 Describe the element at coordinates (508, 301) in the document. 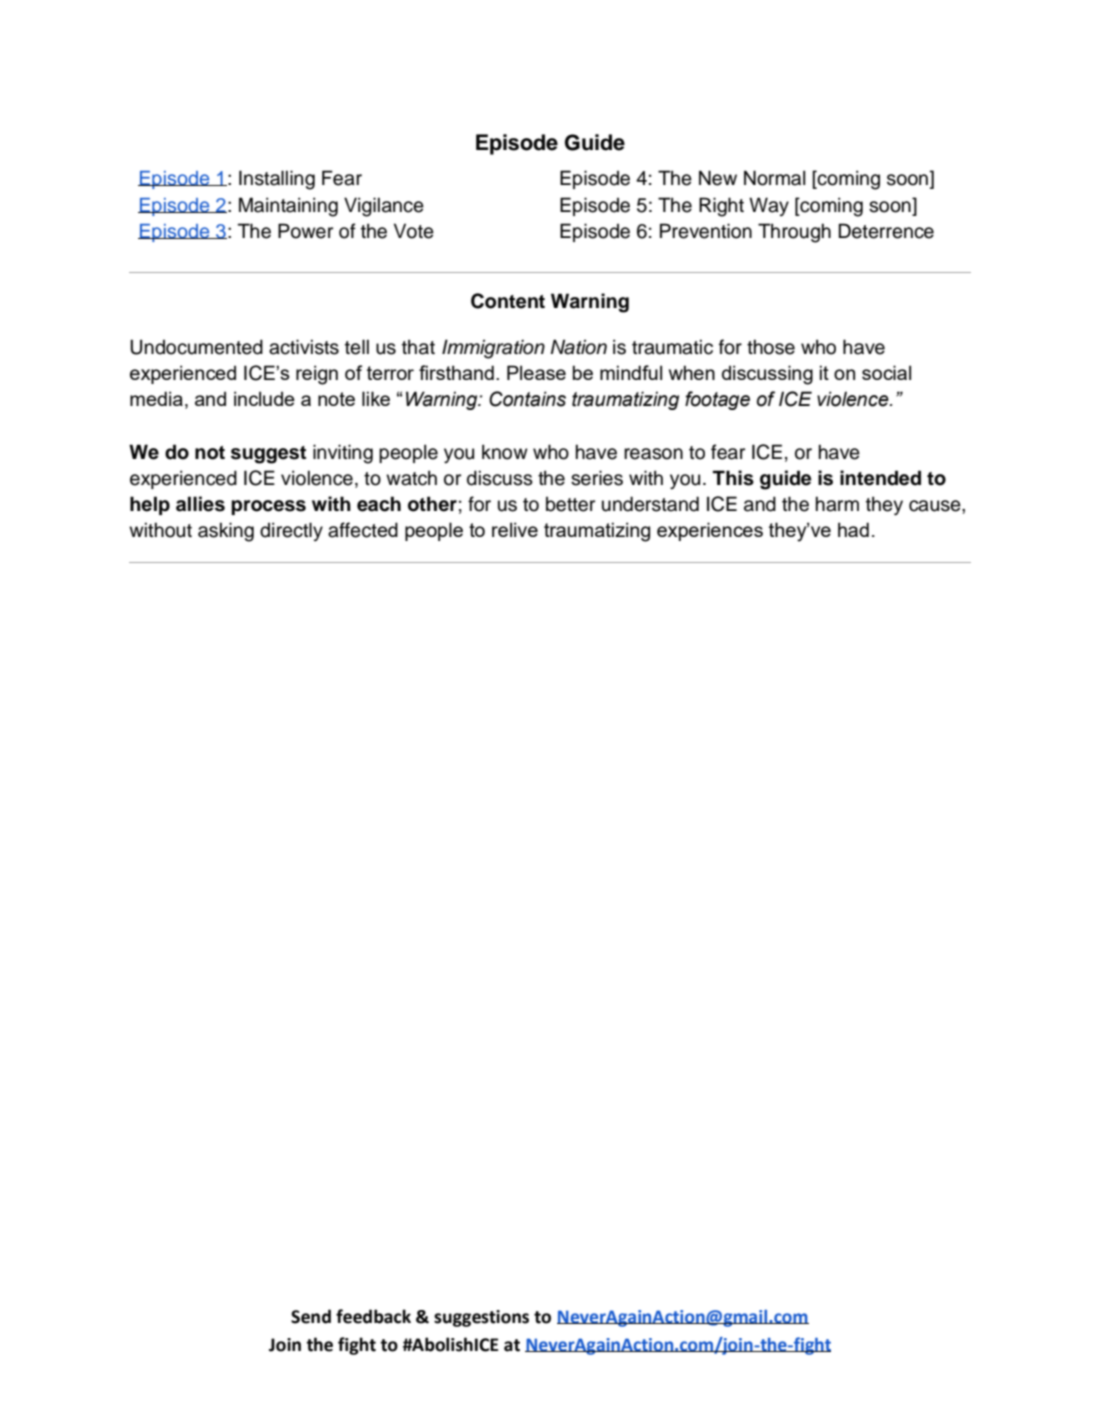

I see `Content` at that location.
